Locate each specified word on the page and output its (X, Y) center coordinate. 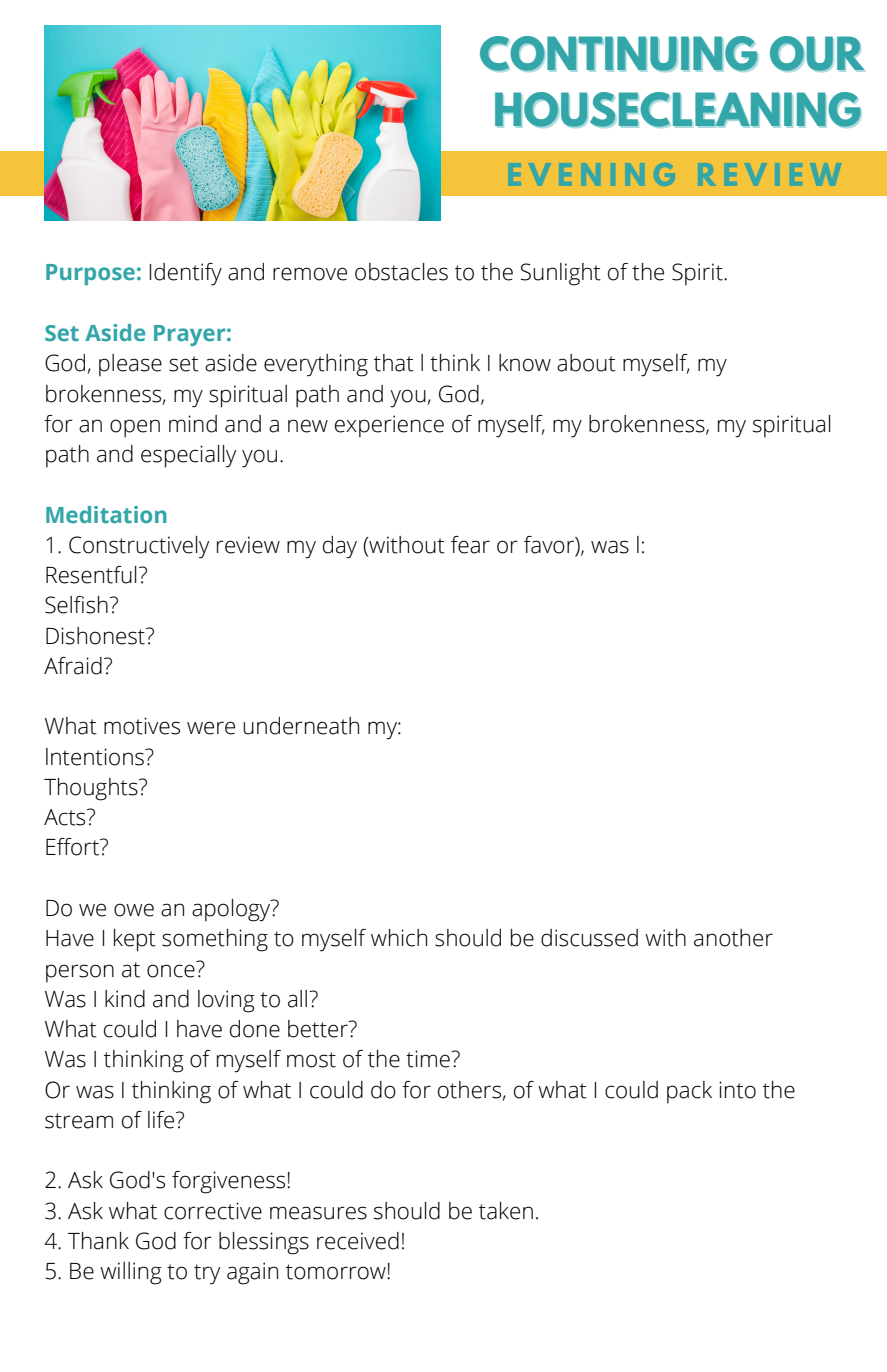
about (586, 363)
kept (135, 940)
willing (131, 1273)
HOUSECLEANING (678, 110)
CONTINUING (619, 54)
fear (470, 545)
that (394, 363)
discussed (589, 938)
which (399, 938)
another (733, 938)
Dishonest (96, 636)
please (130, 365)
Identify (185, 274)
